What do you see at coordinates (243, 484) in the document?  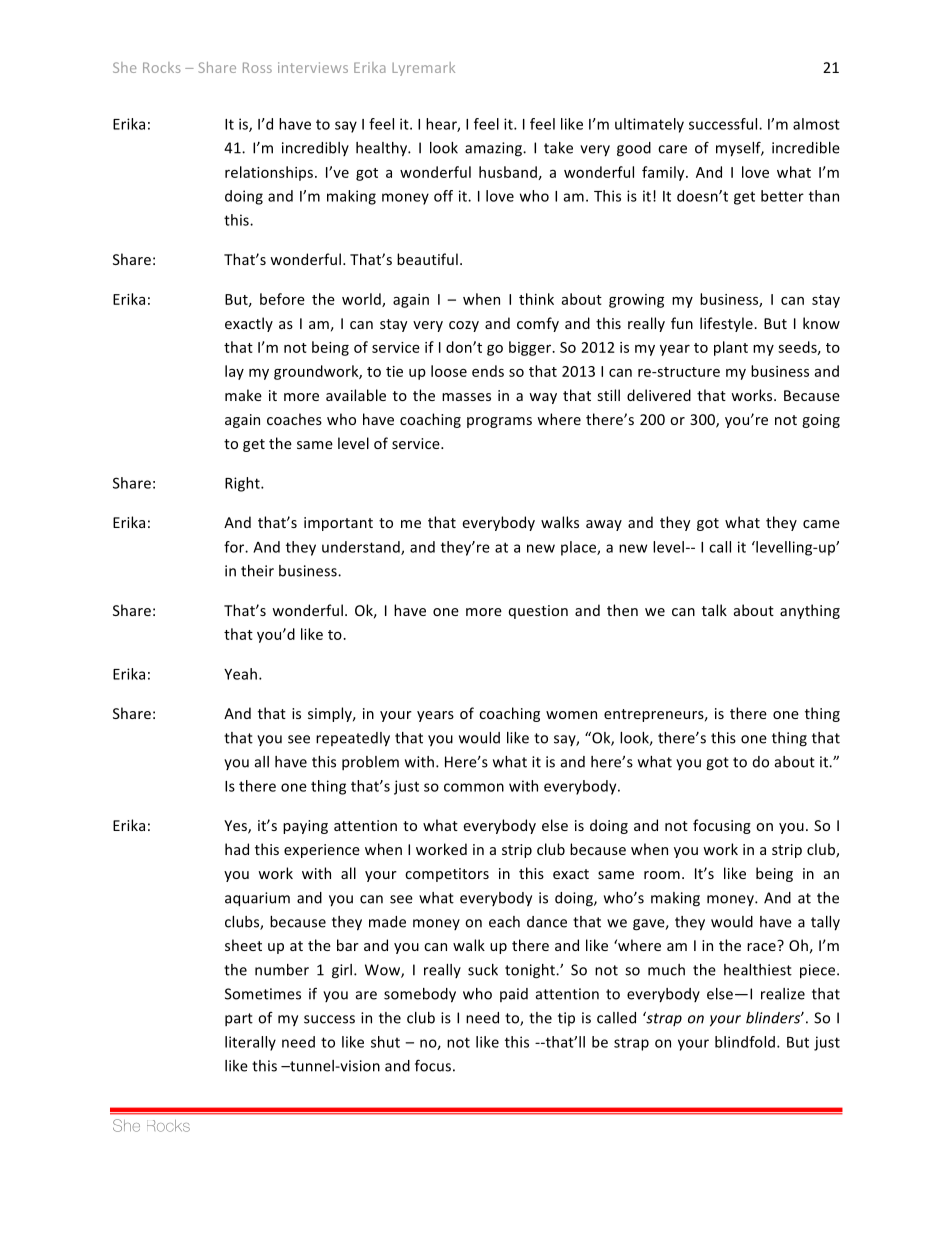 I see `Right` at bounding box center [243, 484].
